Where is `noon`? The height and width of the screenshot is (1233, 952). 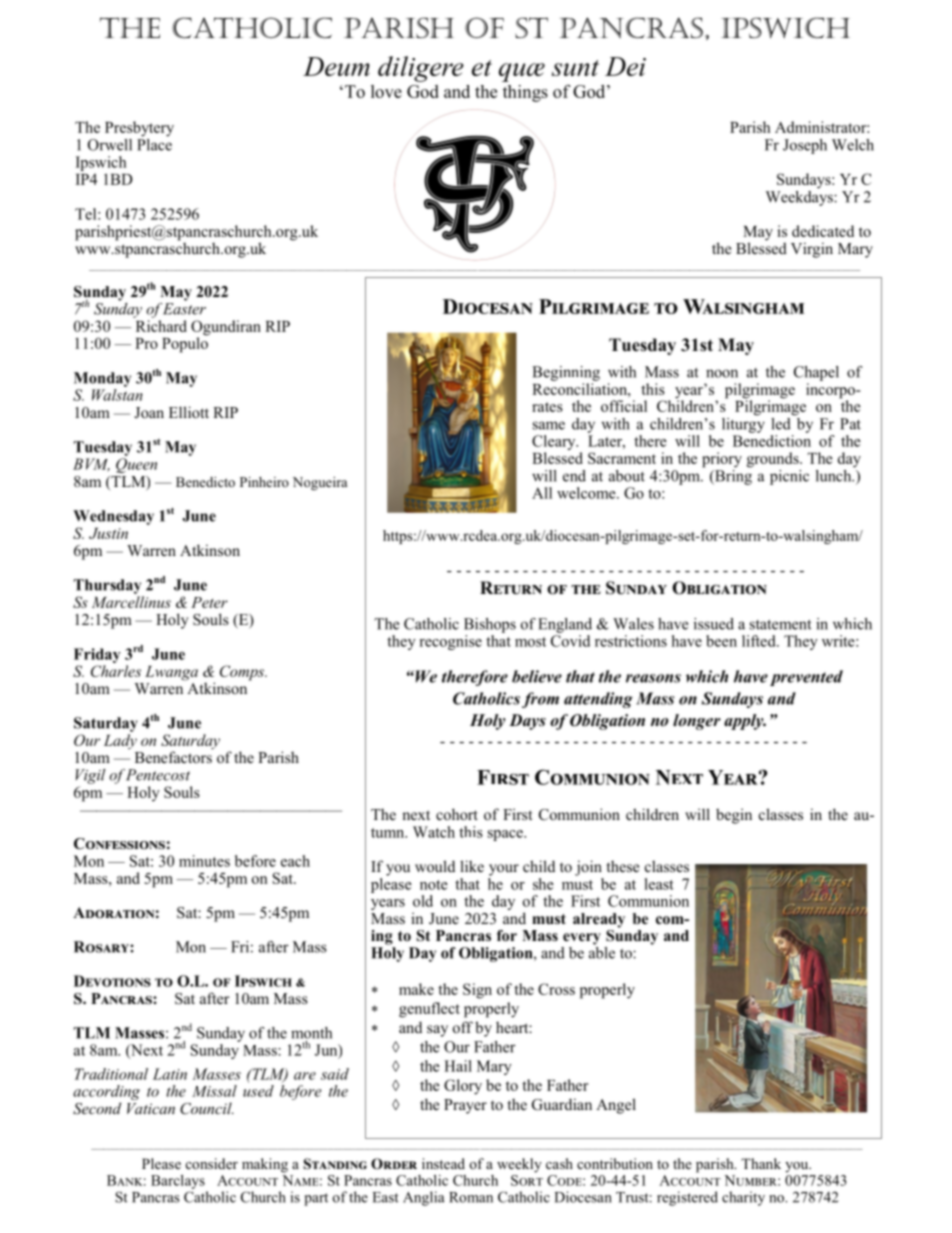 noon is located at coordinates (722, 373).
